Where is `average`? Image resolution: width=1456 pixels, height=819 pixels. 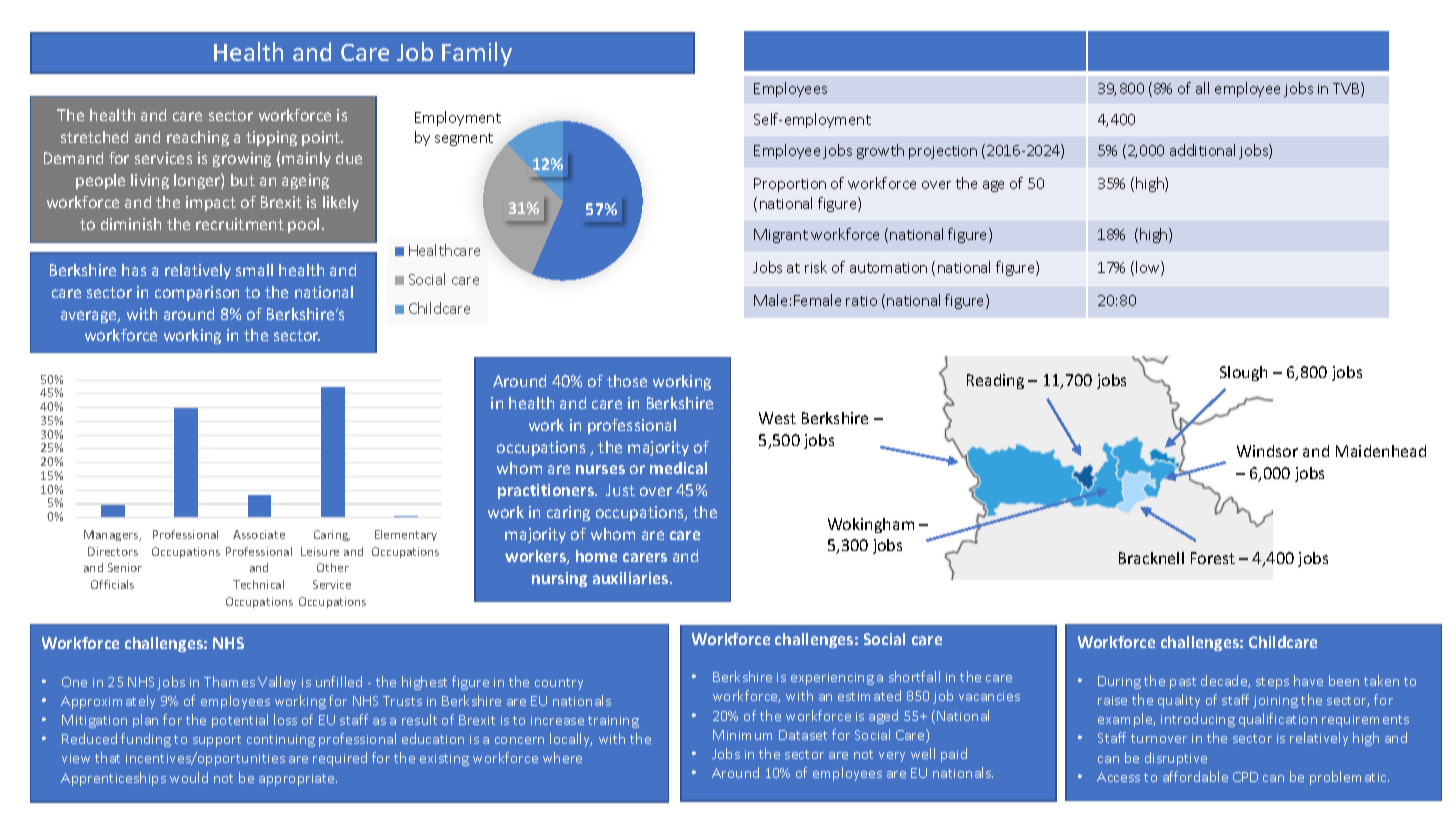
average is located at coordinates (90, 317).
